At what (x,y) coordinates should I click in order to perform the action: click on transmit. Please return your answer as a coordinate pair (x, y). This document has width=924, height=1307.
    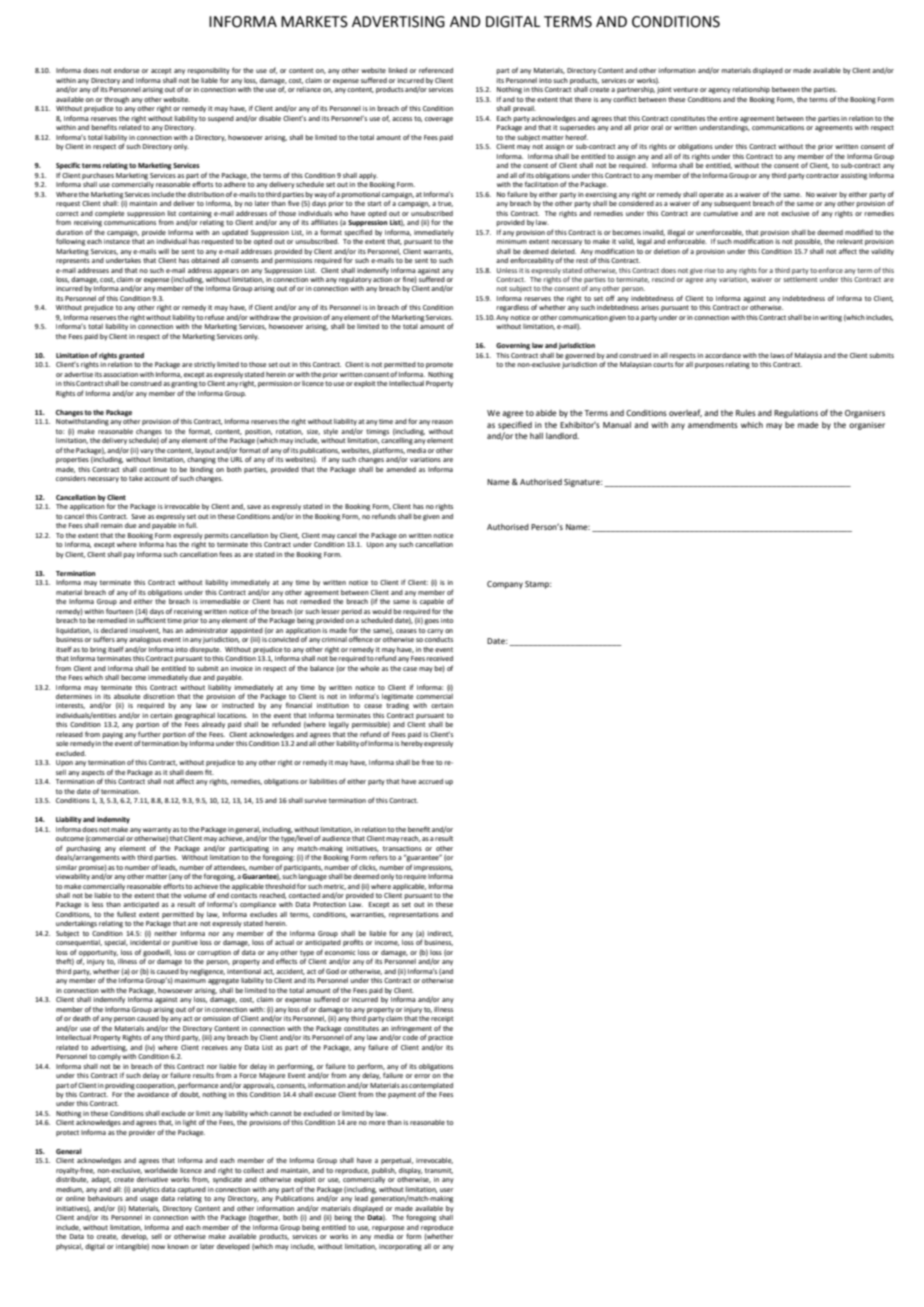
    Looking at the image, I should click on (439, 1171).
